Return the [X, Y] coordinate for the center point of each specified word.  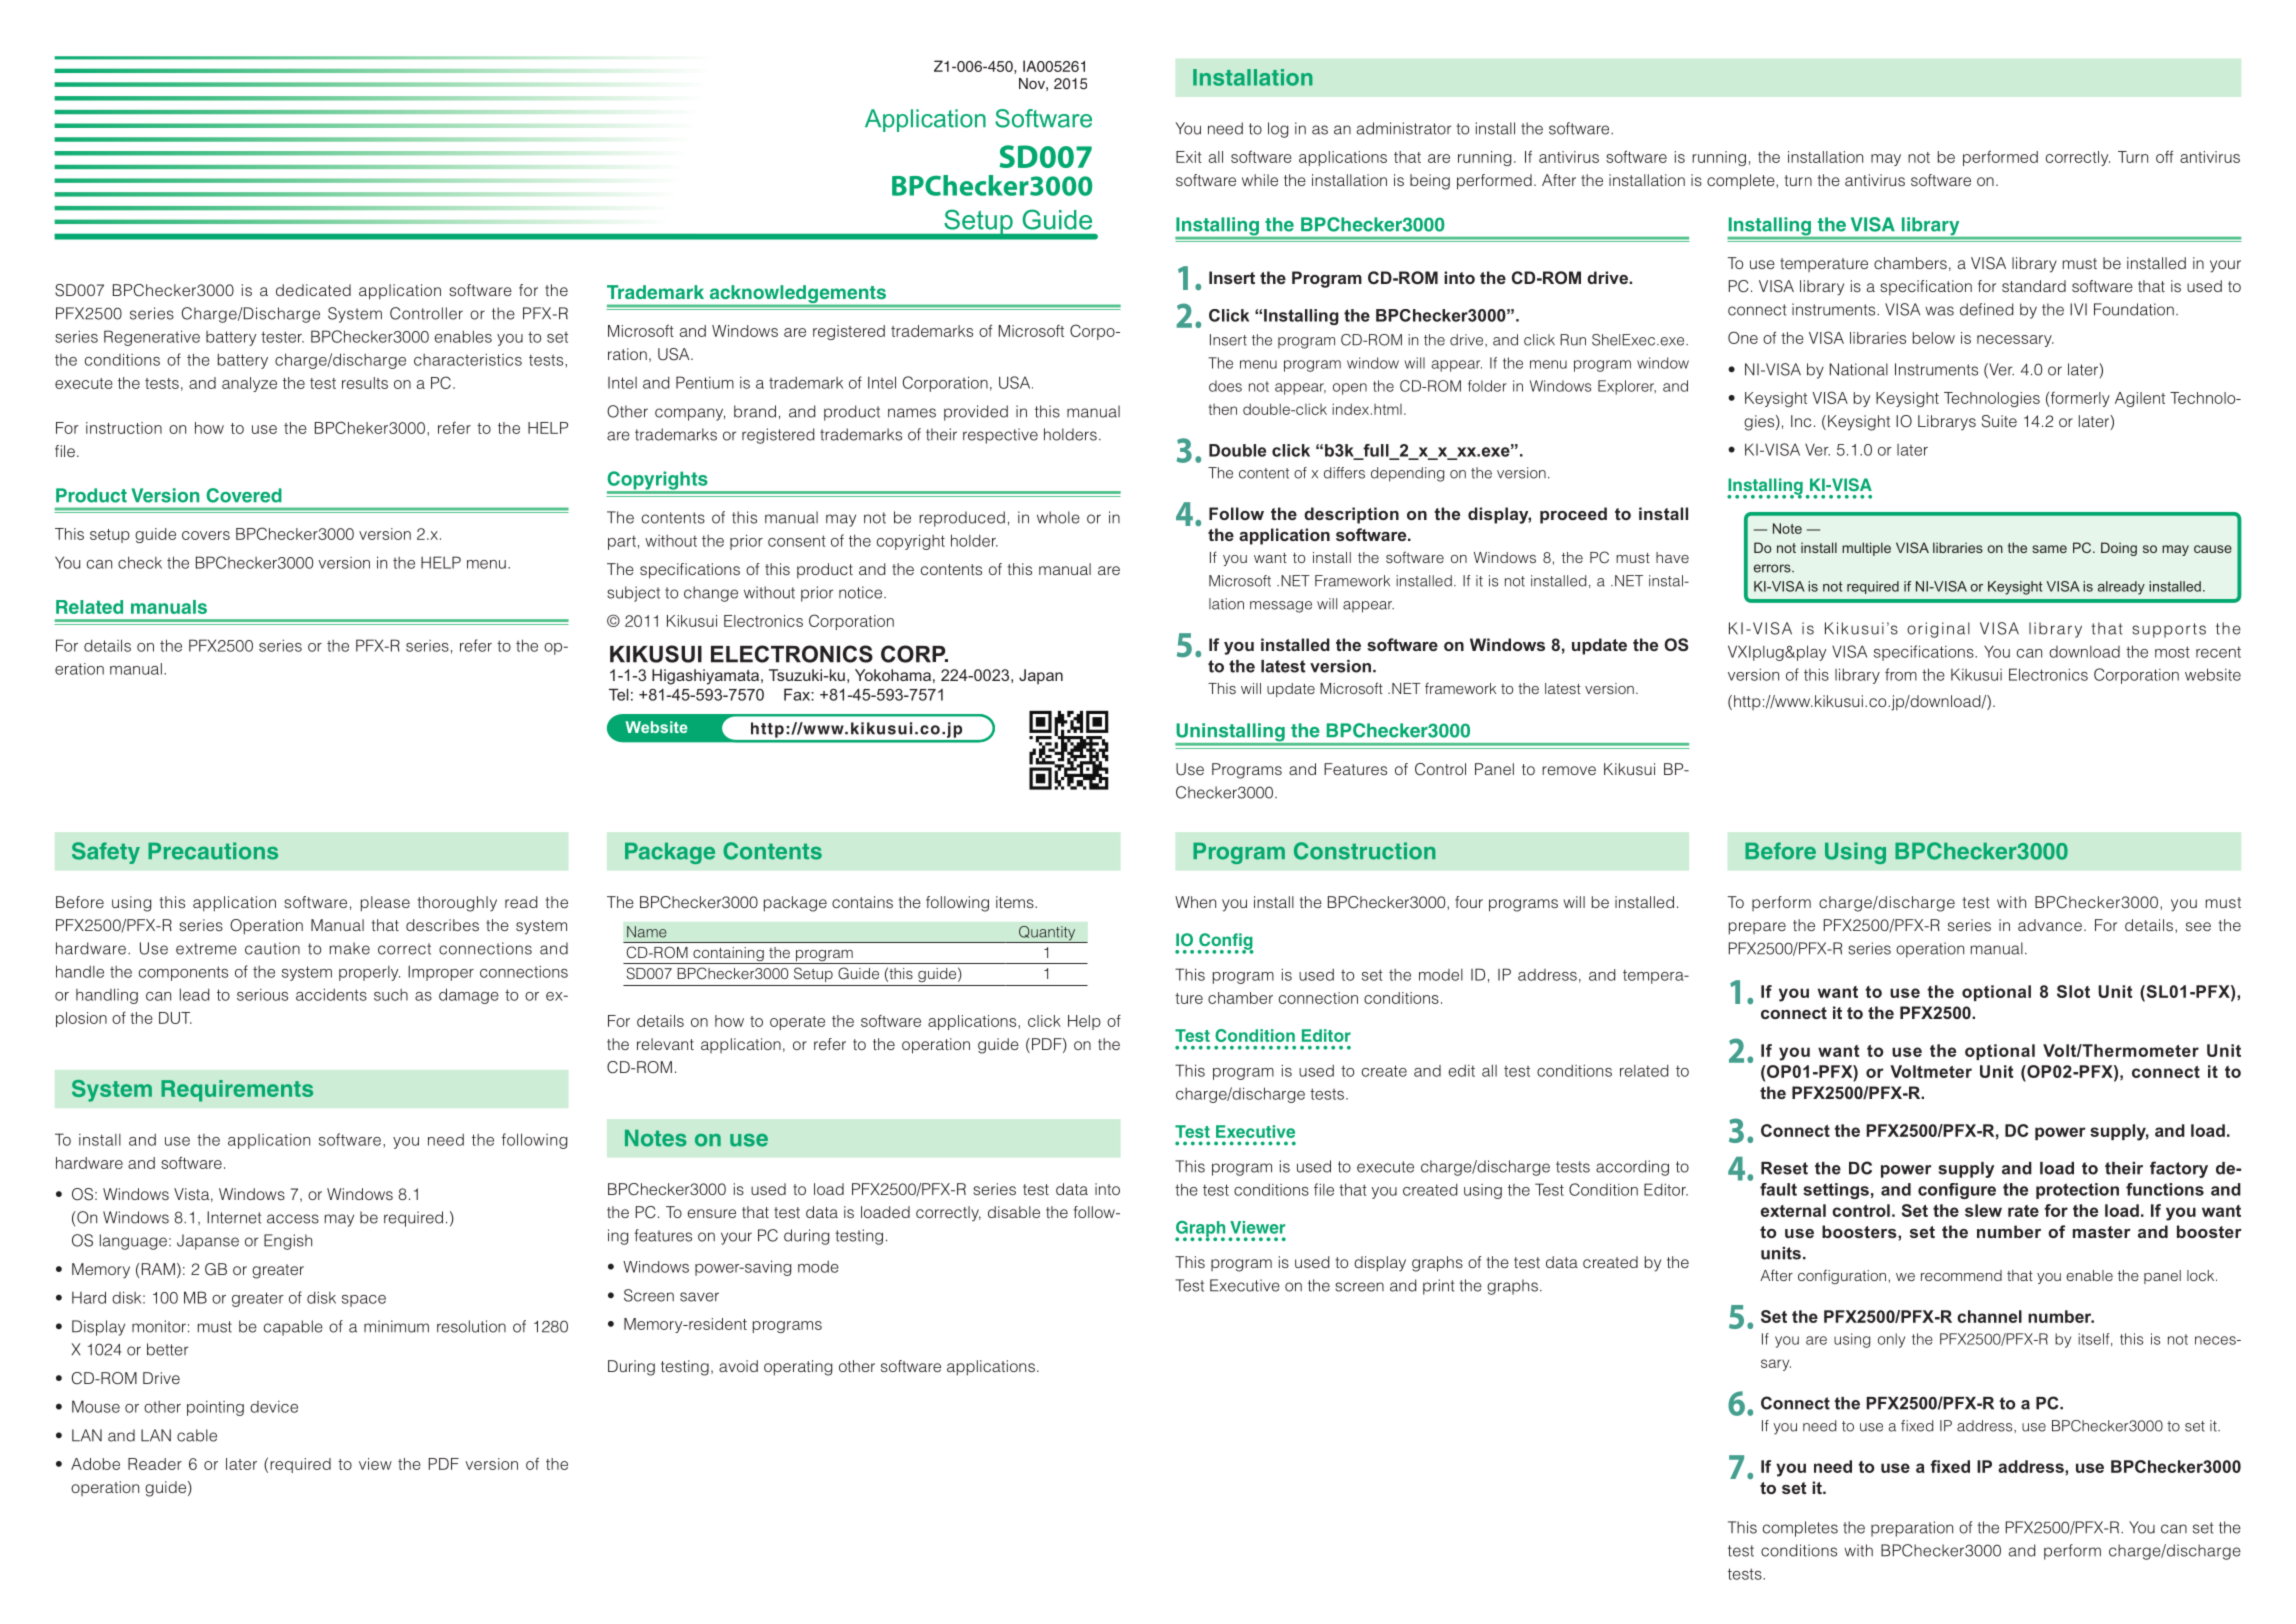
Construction [1364, 851]
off [2164, 156]
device [274, 1407]
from [1901, 674]
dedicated [313, 290]
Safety [106, 853]
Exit [1189, 157]
